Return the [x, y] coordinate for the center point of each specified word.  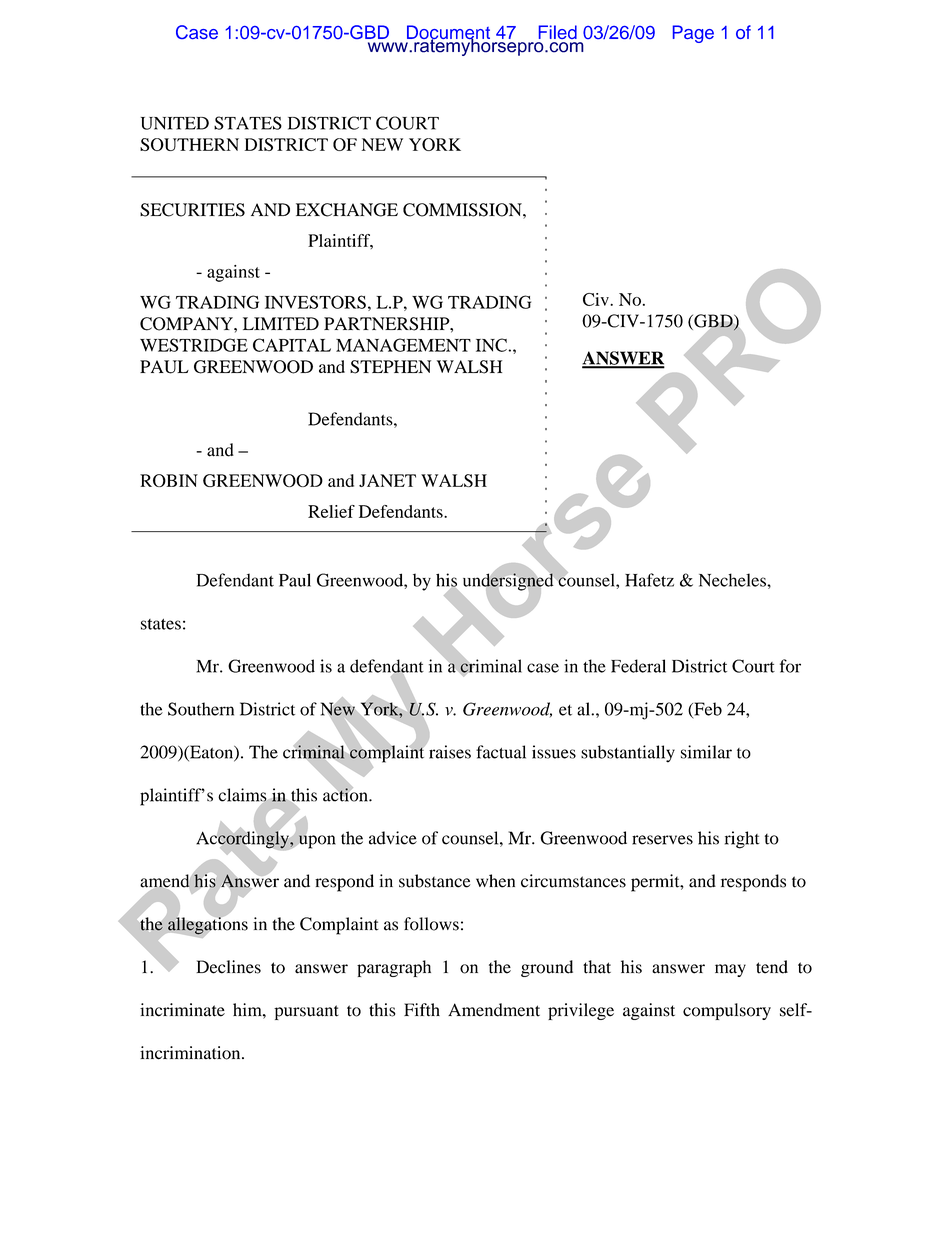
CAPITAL [292, 345]
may [730, 970]
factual [501, 752]
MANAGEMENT [403, 345]
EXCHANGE [347, 210]
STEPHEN [390, 367]
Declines [228, 967]
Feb [707, 710]
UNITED [175, 123]
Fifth [422, 1010]
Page [693, 34]
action [346, 794]
